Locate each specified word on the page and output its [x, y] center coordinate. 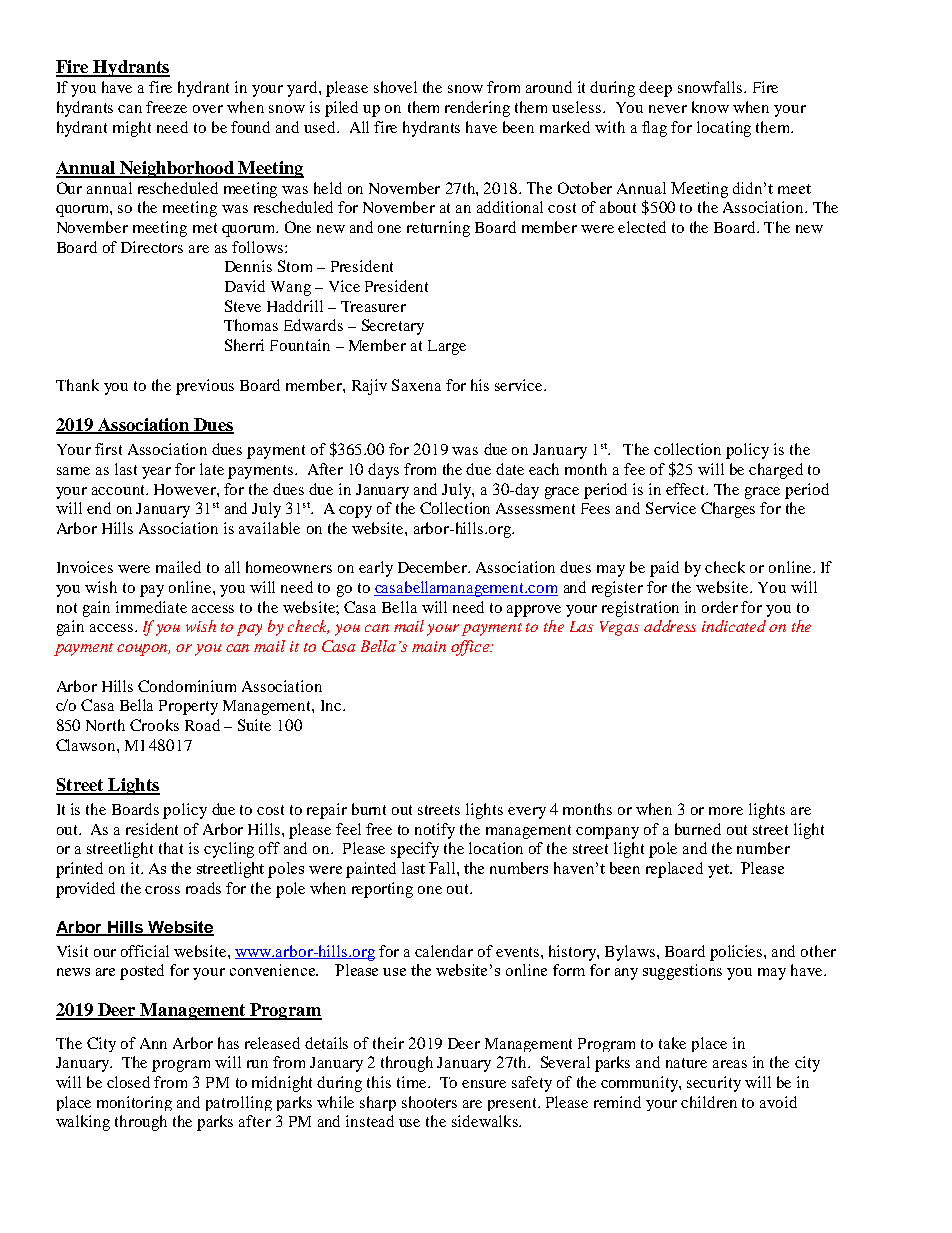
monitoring [134, 1103]
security [714, 1084]
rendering [477, 109]
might [132, 129]
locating [724, 129]
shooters [429, 1102]
